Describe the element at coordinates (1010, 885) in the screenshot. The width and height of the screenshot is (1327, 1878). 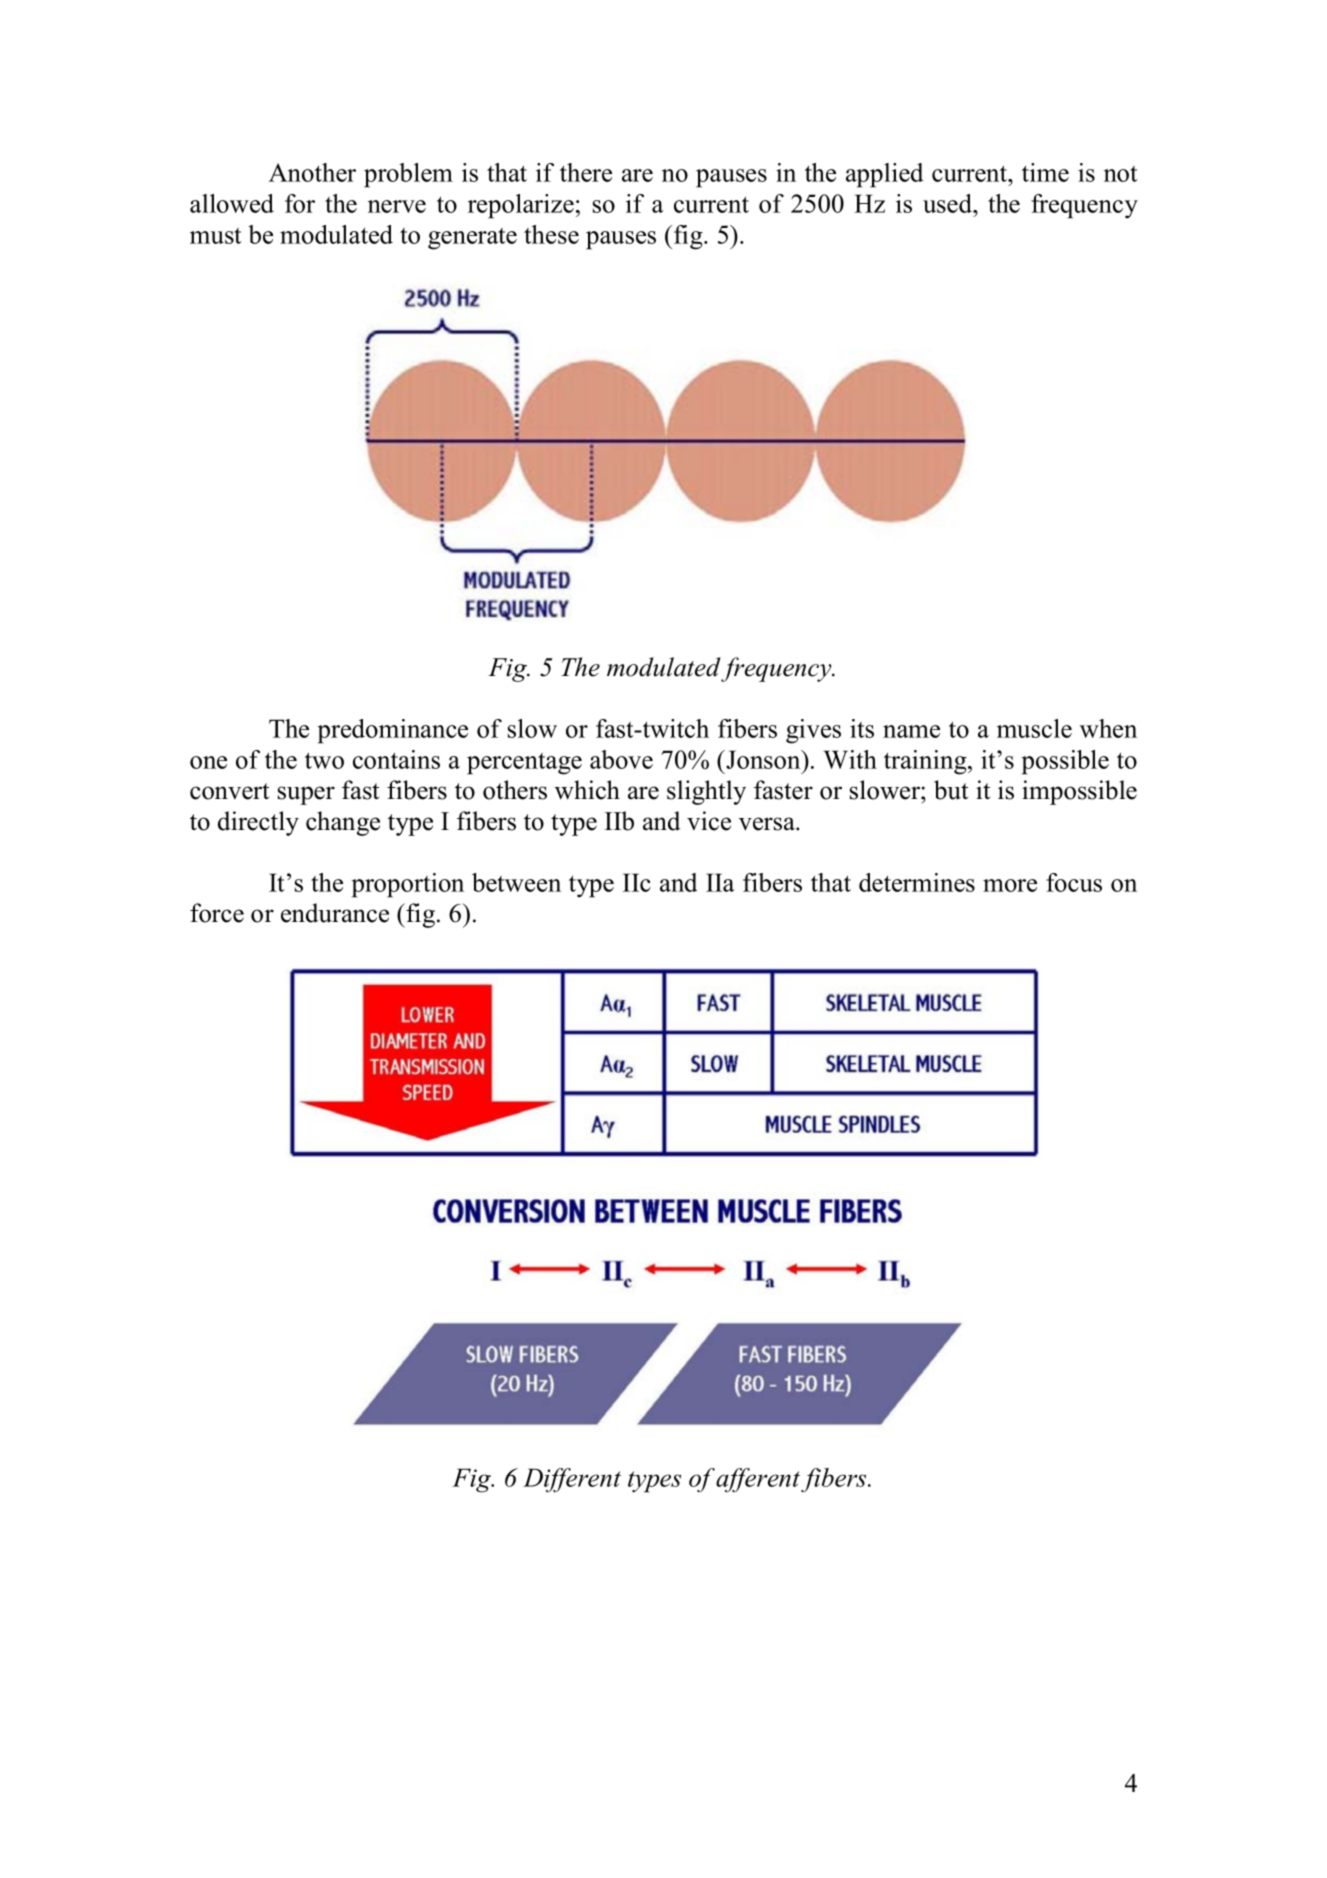
I see `more` at that location.
